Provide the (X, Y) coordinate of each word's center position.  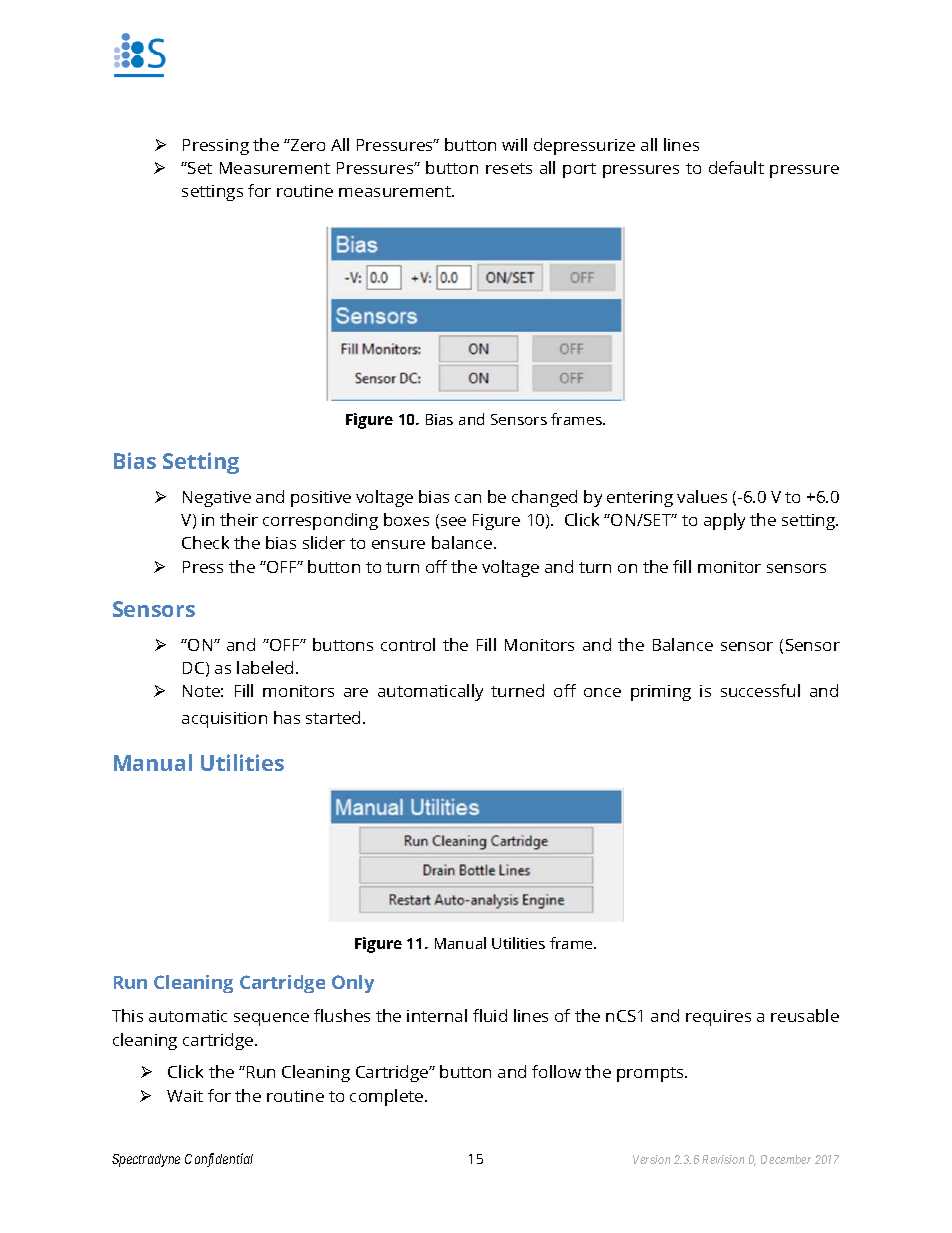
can (468, 498)
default (736, 167)
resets (509, 168)
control (408, 644)
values (702, 496)
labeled (265, 667)
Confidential (219, 1160)
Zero (307, 145)
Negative (217, 499)
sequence (271, 1019)
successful (760, 690)
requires (718, 1018)
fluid (490, 1015)
